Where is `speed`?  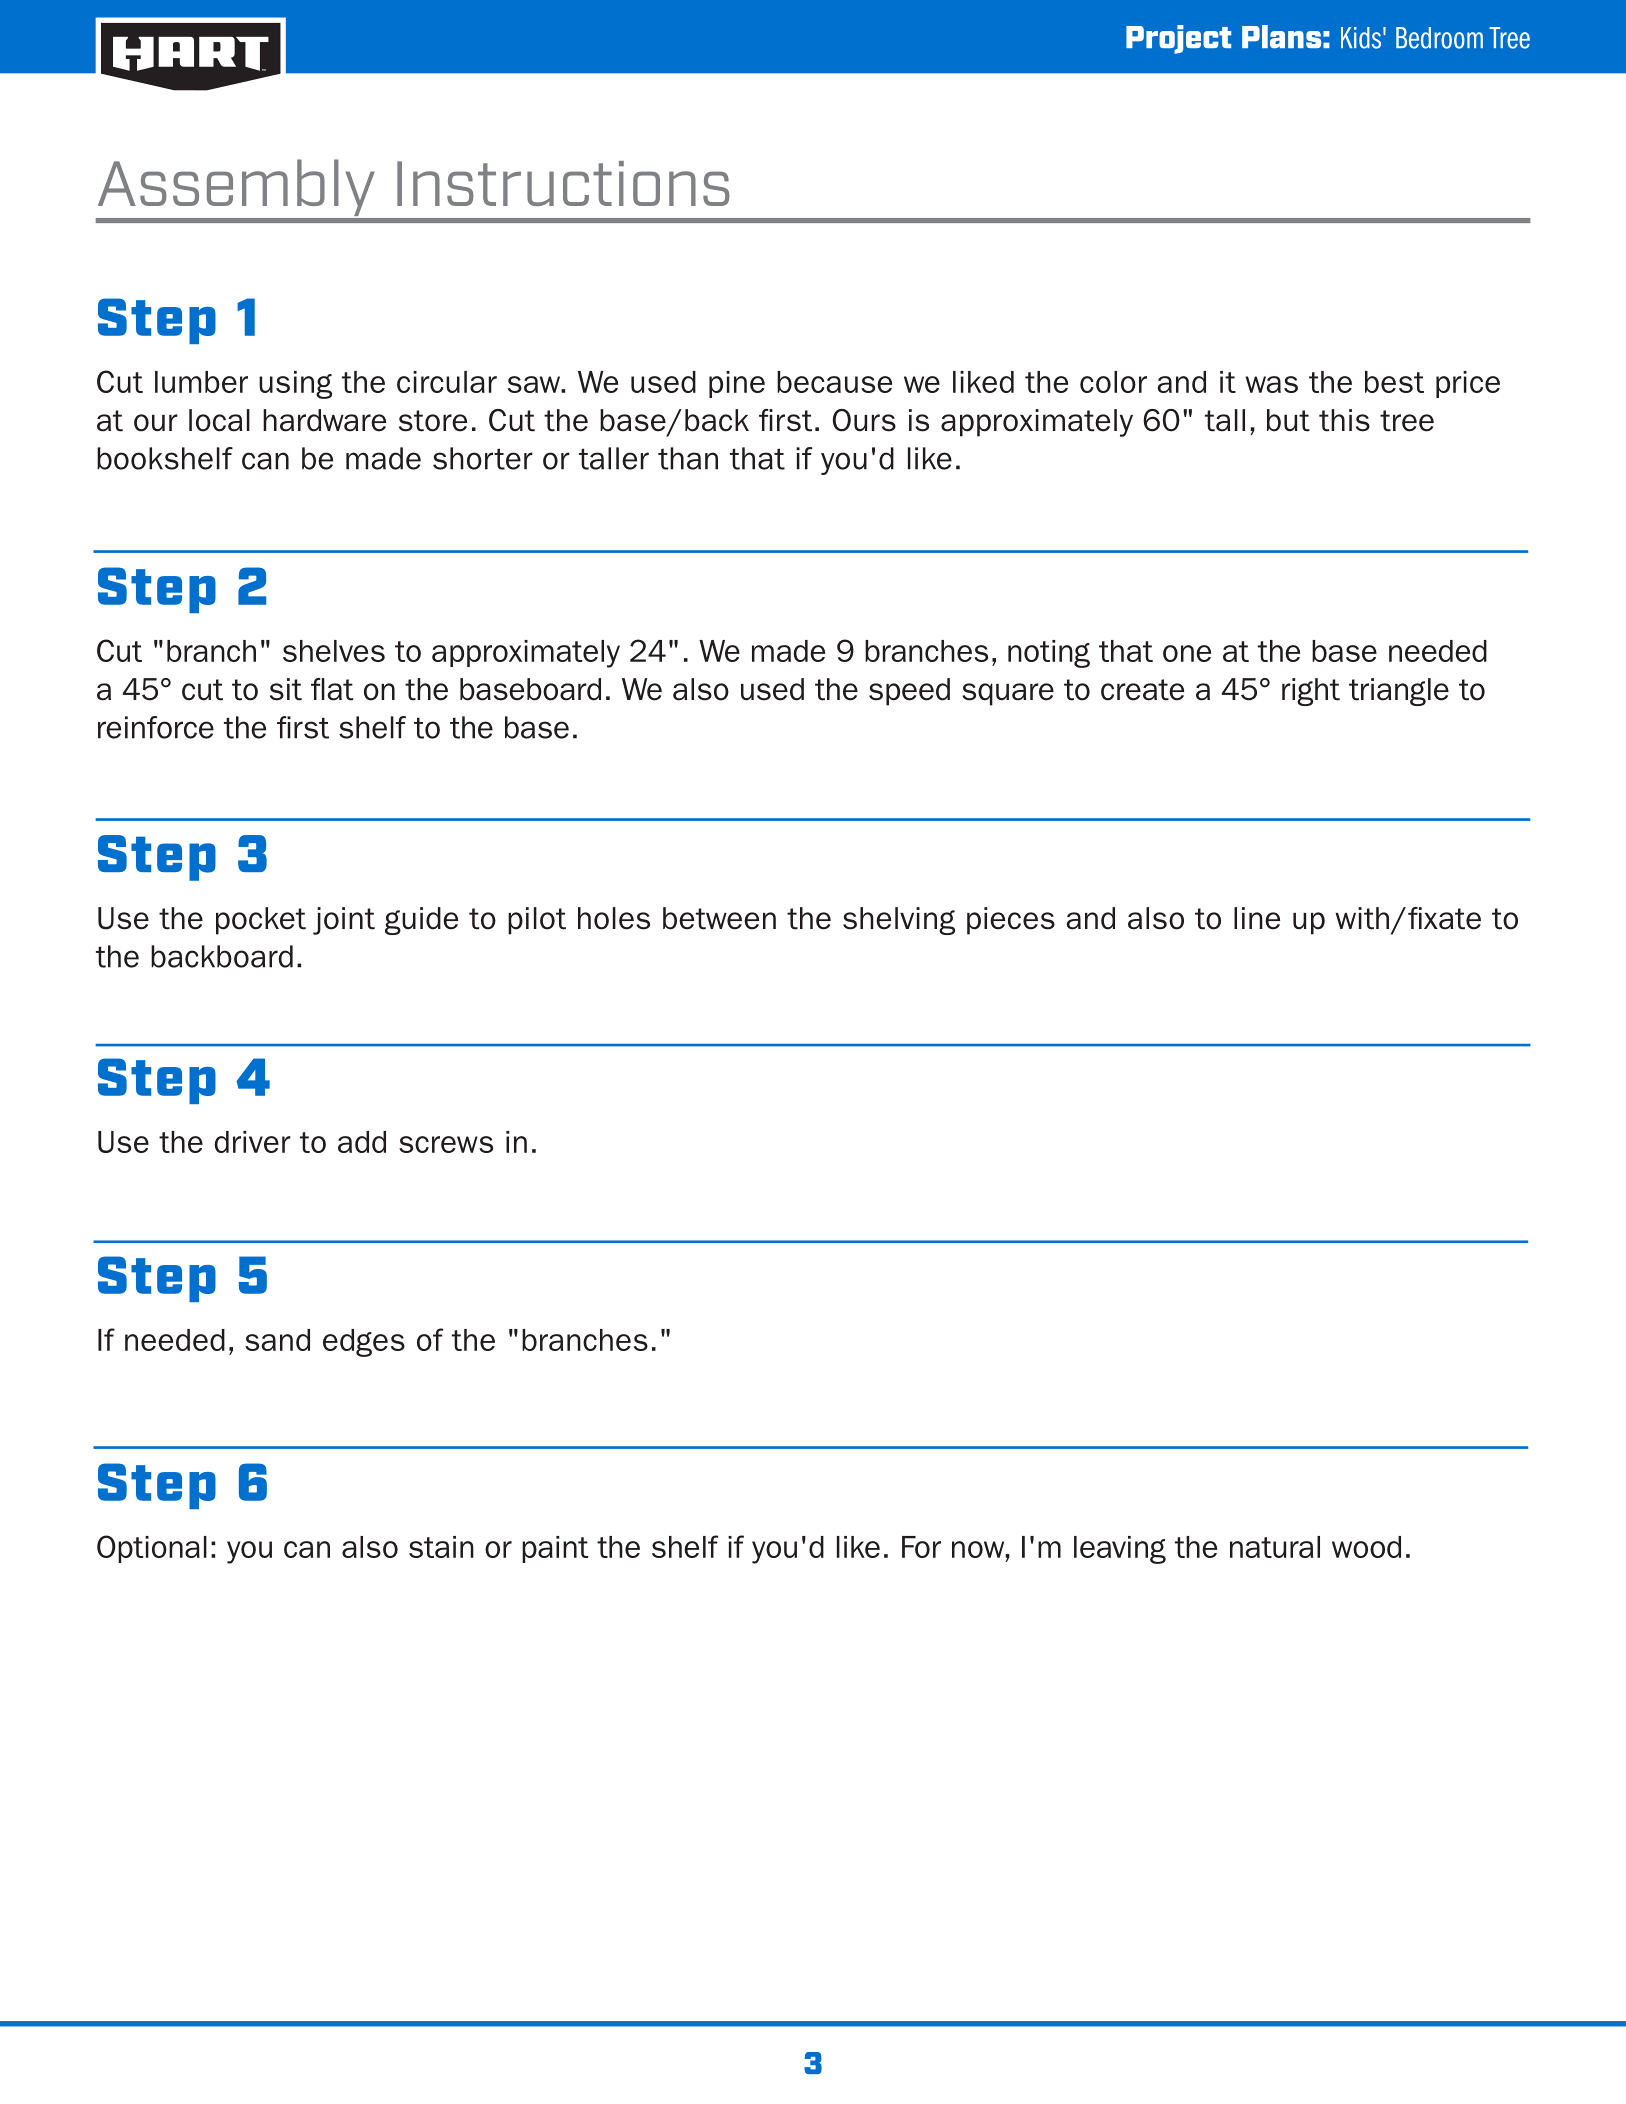 speed is located at coordinates (909, 692).
